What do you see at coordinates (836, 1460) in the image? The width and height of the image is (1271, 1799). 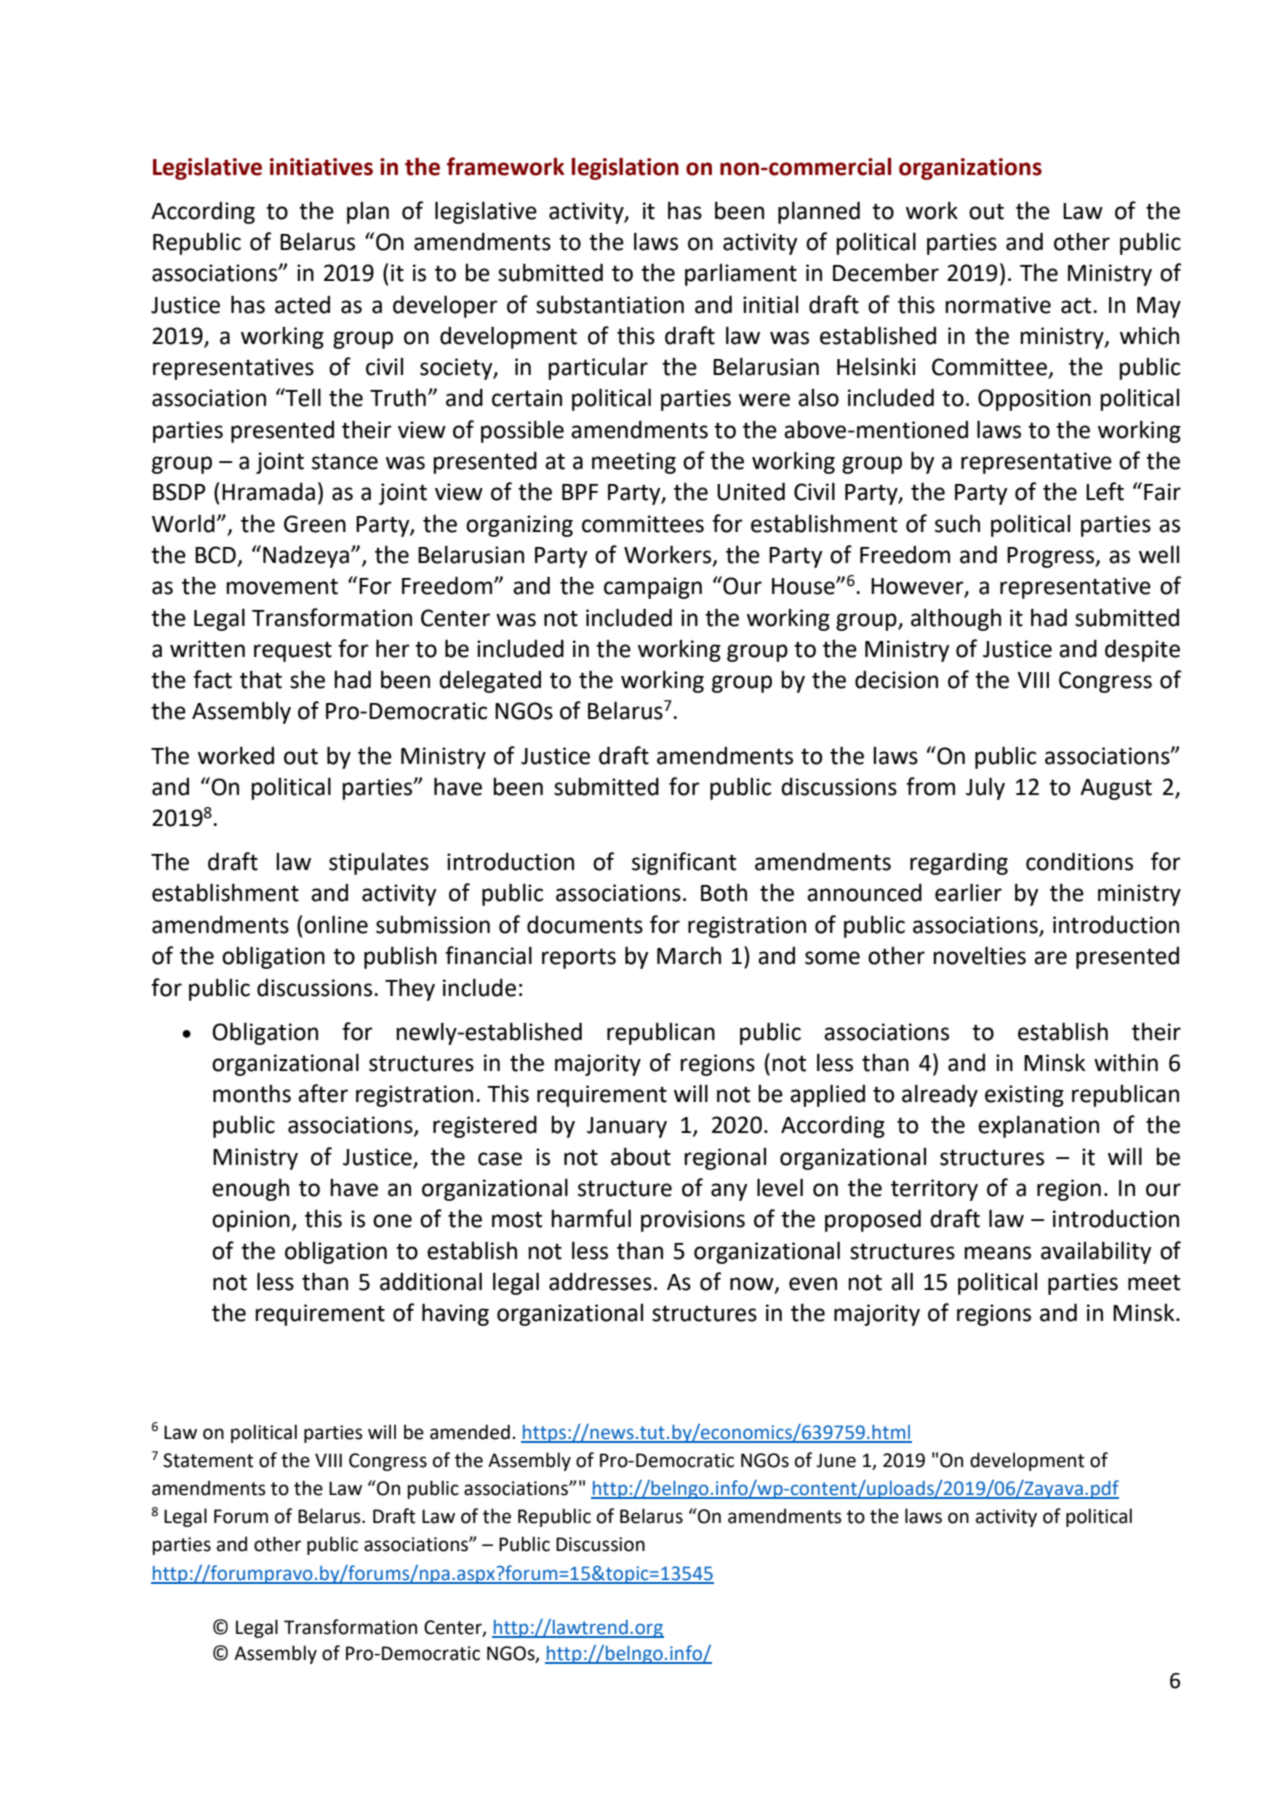 I see `June` at bounding box center [836, 1460].
